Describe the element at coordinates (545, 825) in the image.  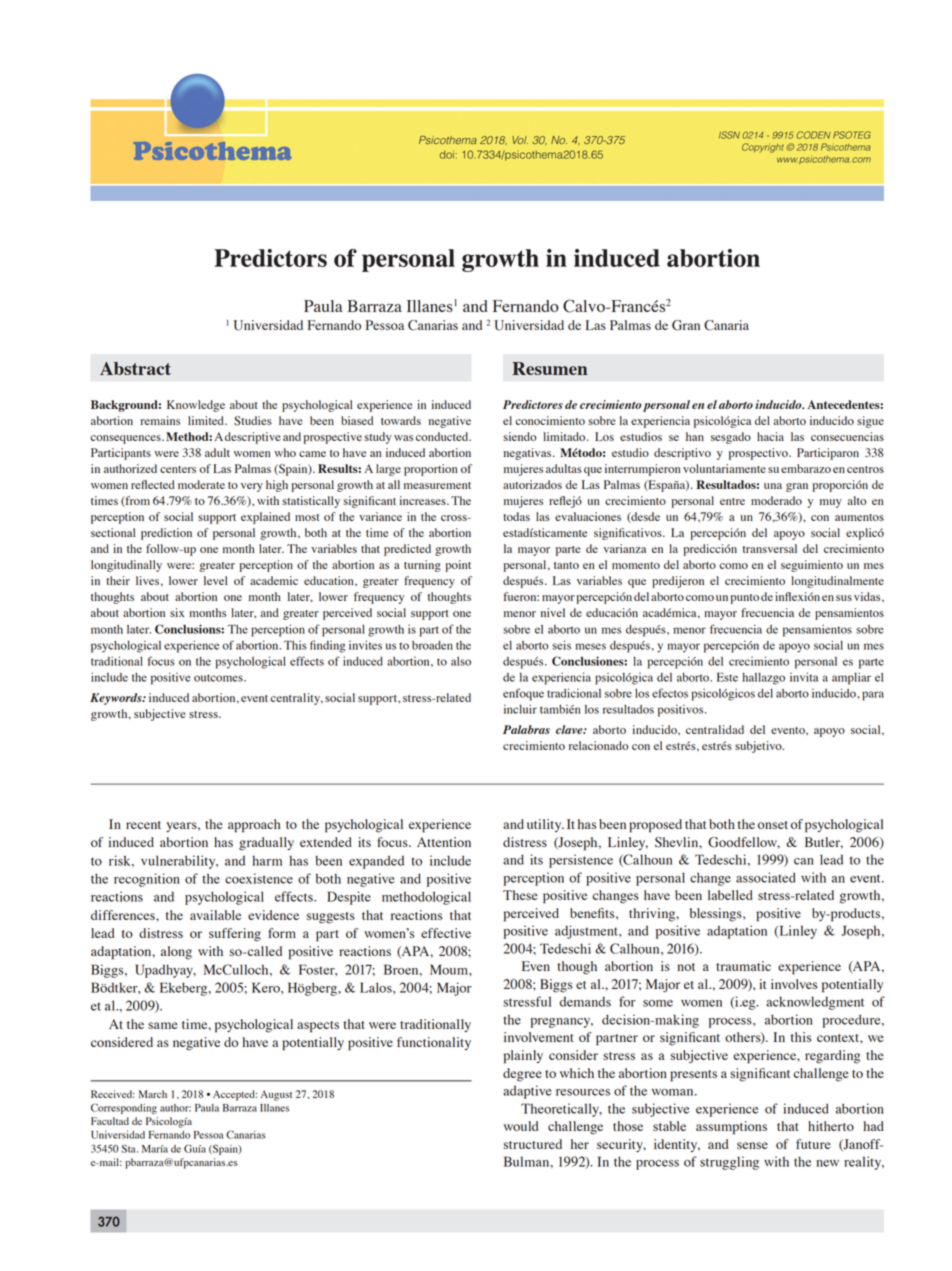
I see `utility` at that location.
